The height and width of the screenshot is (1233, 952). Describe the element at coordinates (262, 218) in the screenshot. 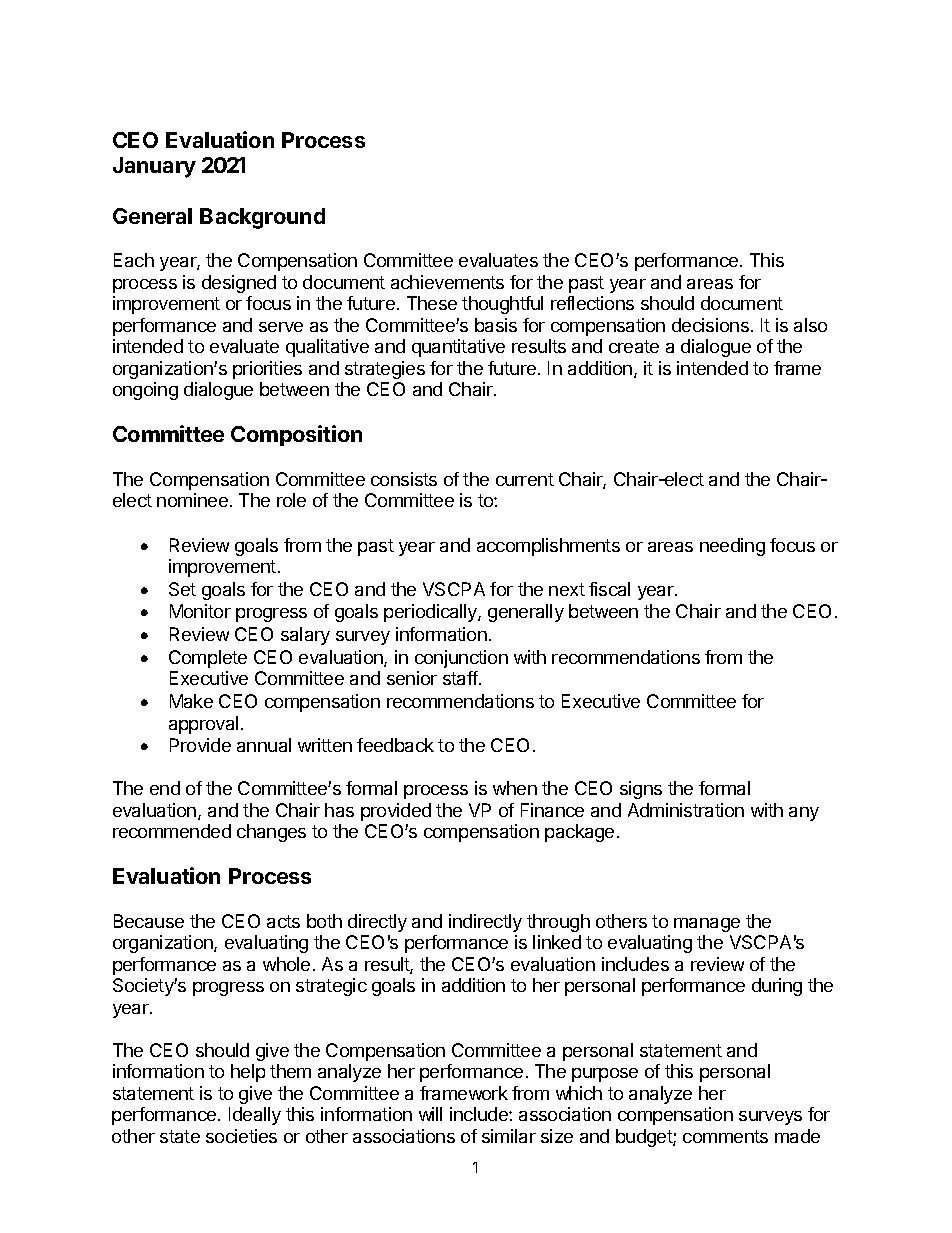

I see `Background` at that location.
